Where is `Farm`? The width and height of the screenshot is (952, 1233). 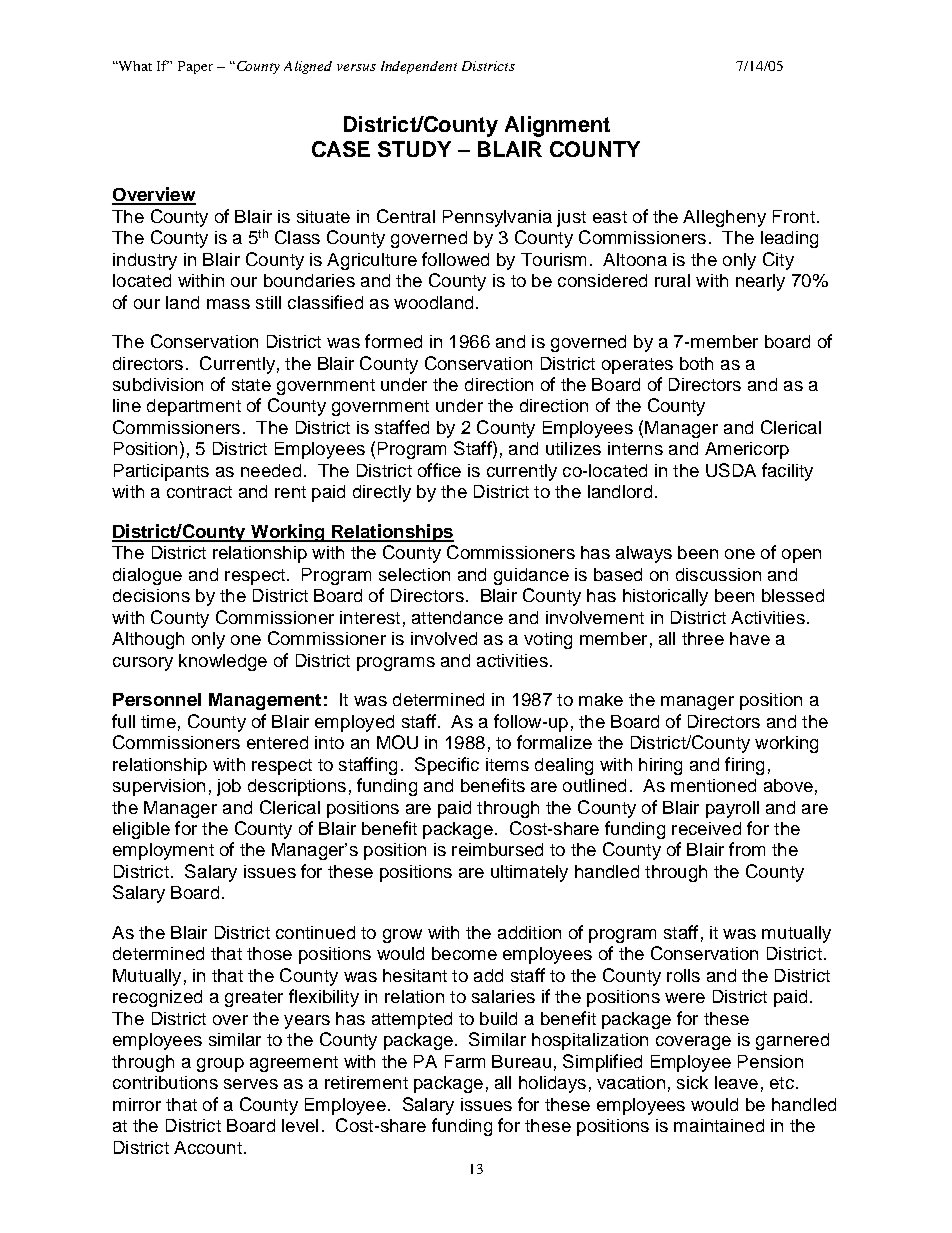 Farm is located at coordinates (465, 1061).
